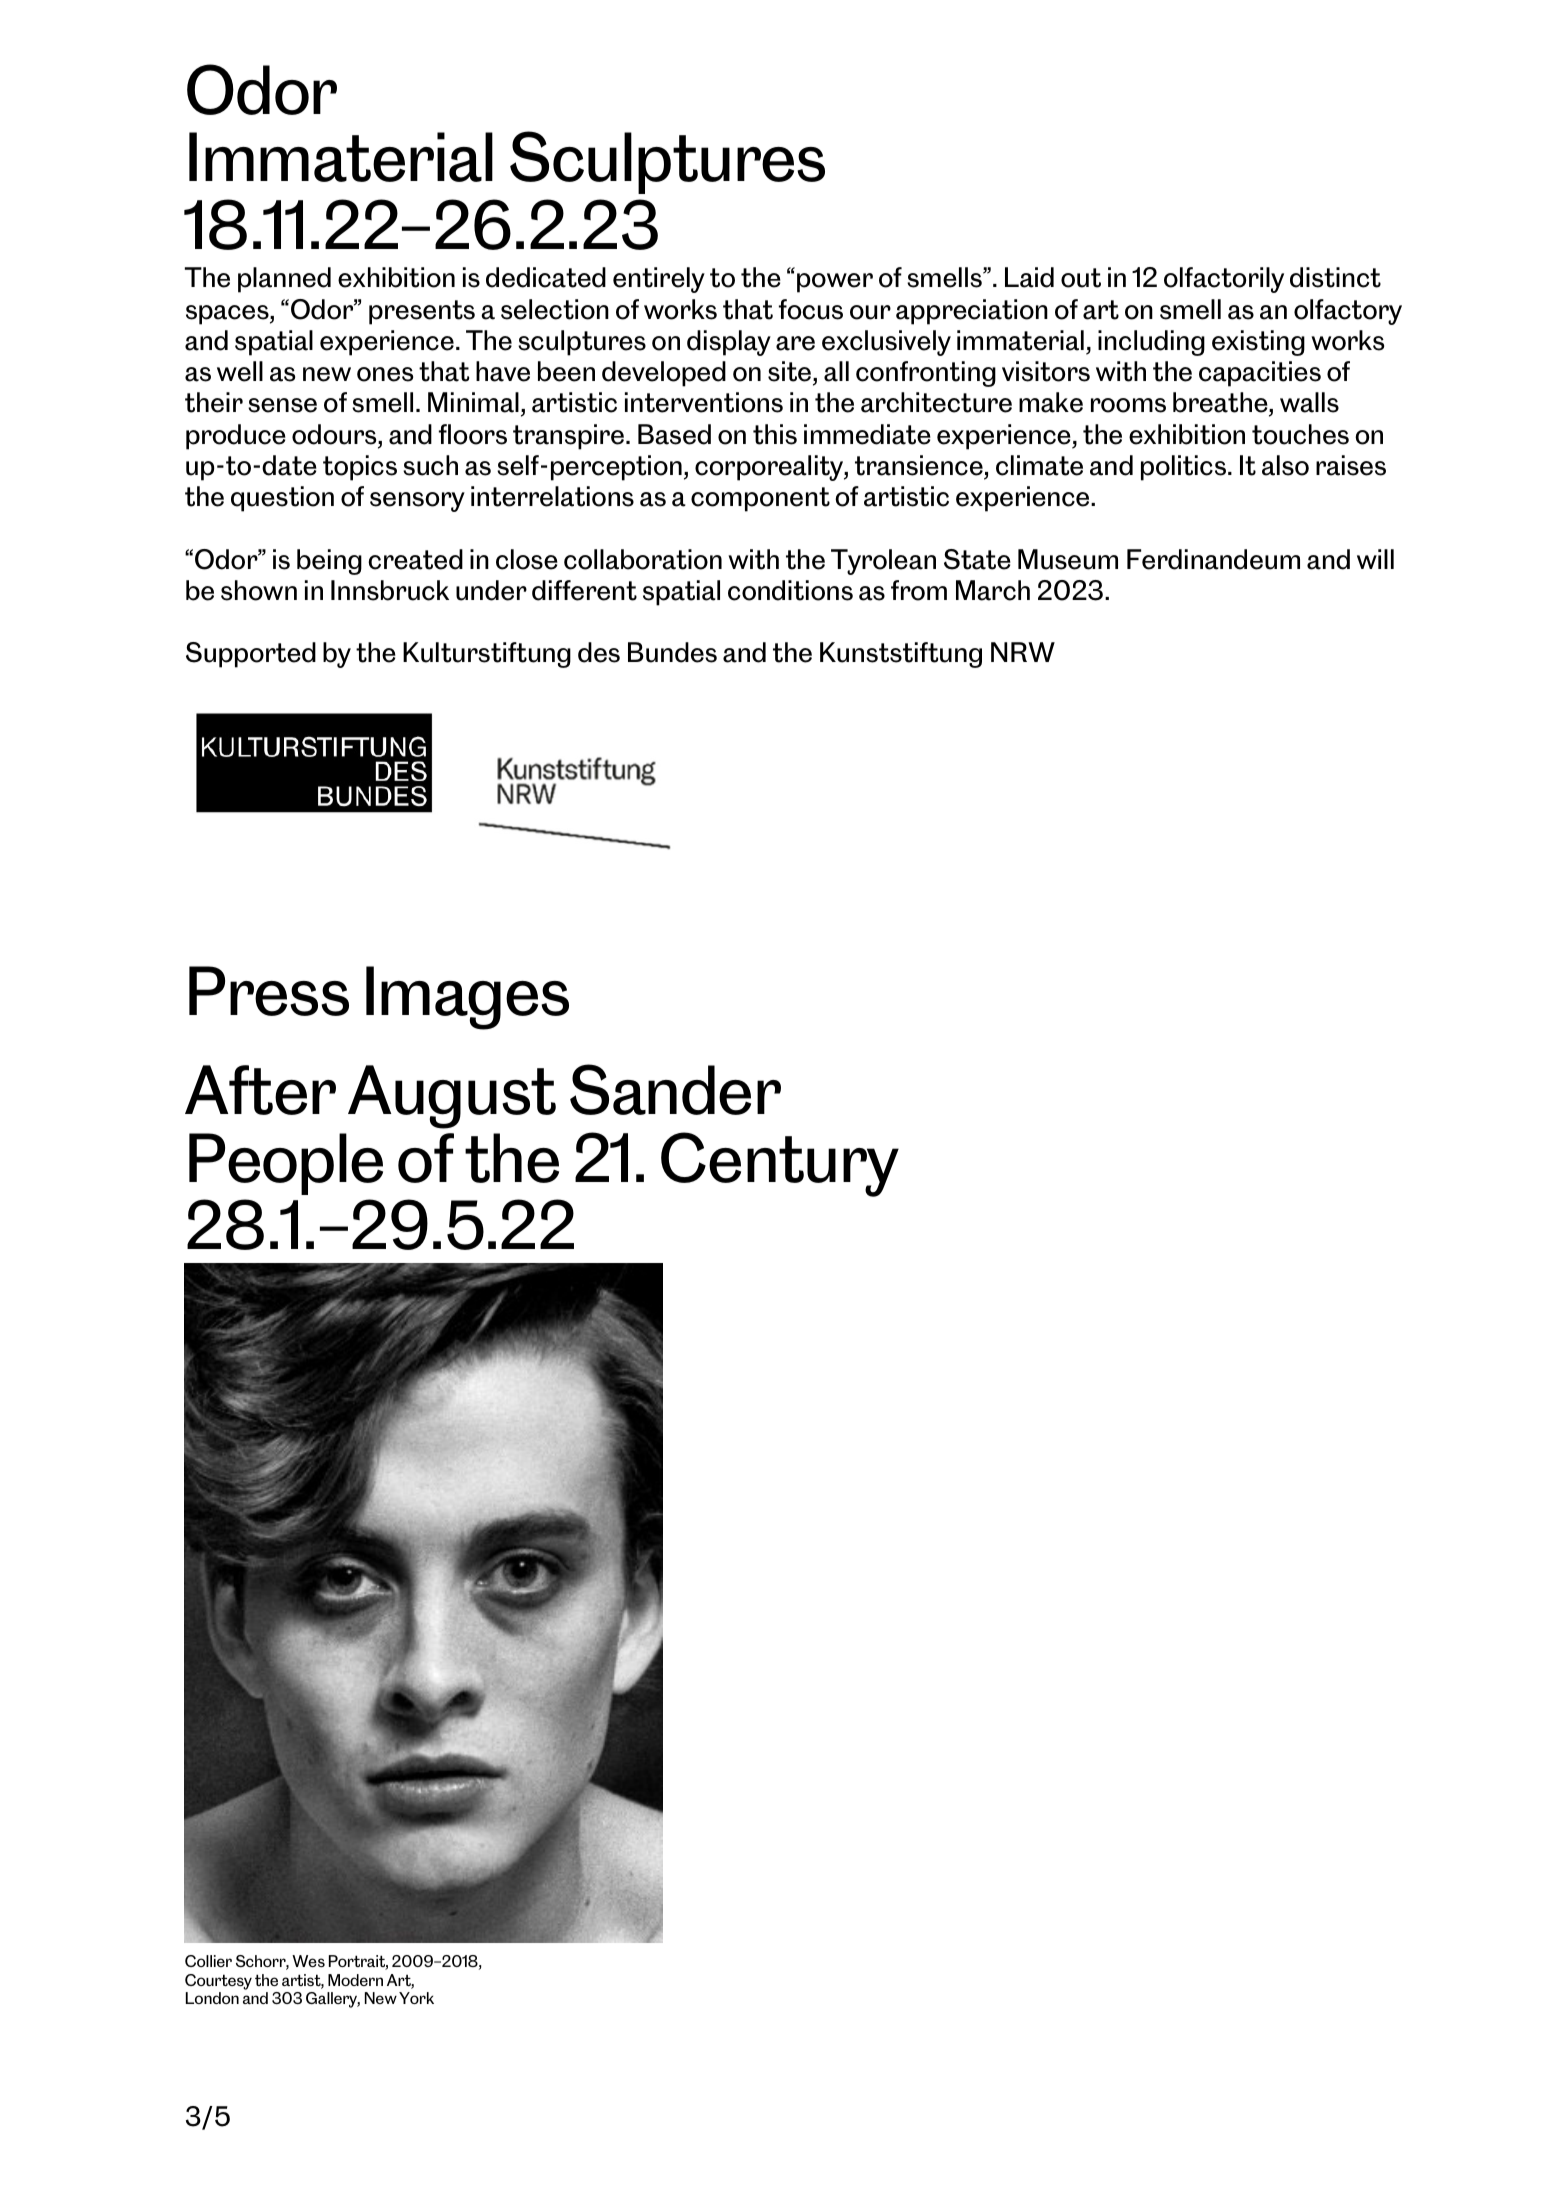 The width and height of the page is (1550, 2193). Describe the element at coordinates (416, 1998) in the page. I see `York` at that location.
